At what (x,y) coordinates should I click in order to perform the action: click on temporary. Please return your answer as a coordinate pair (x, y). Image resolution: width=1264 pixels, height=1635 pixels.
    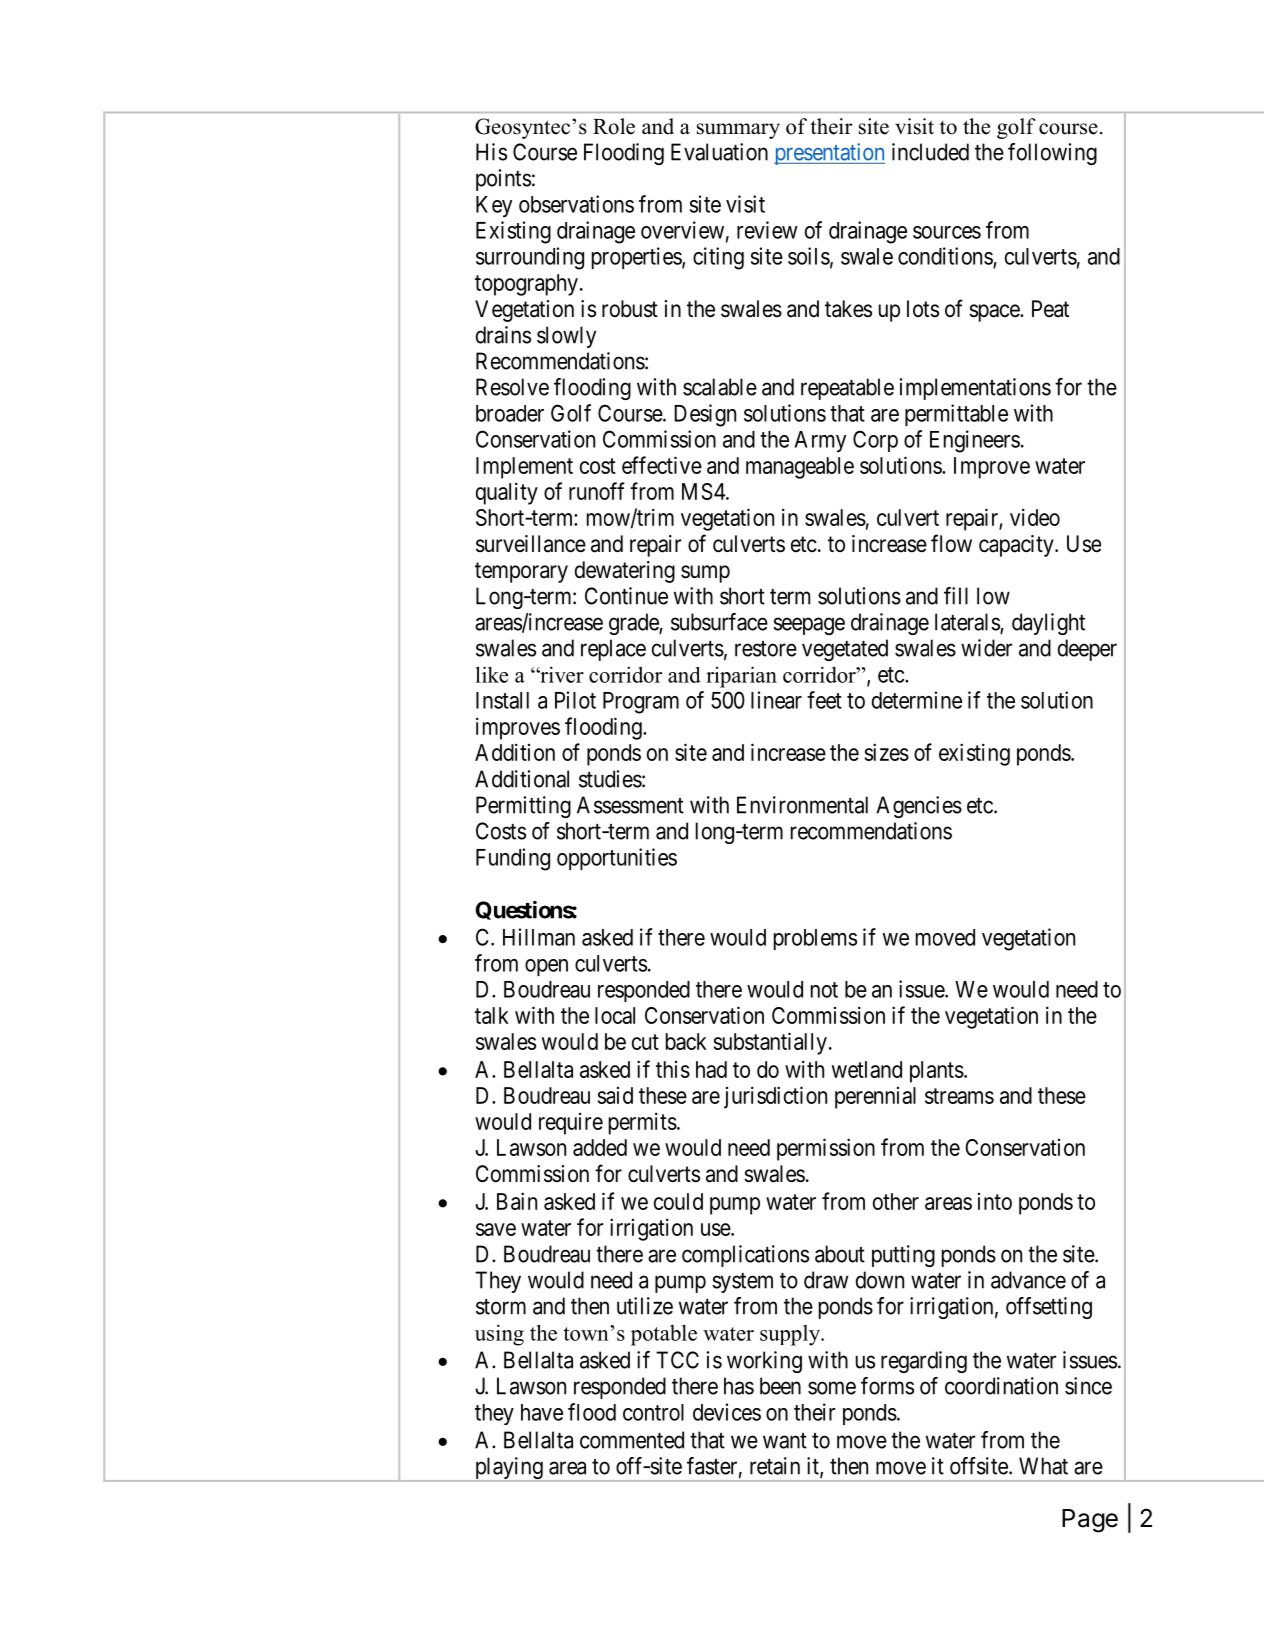
    Looking at the image, I should click on (521, 572).
